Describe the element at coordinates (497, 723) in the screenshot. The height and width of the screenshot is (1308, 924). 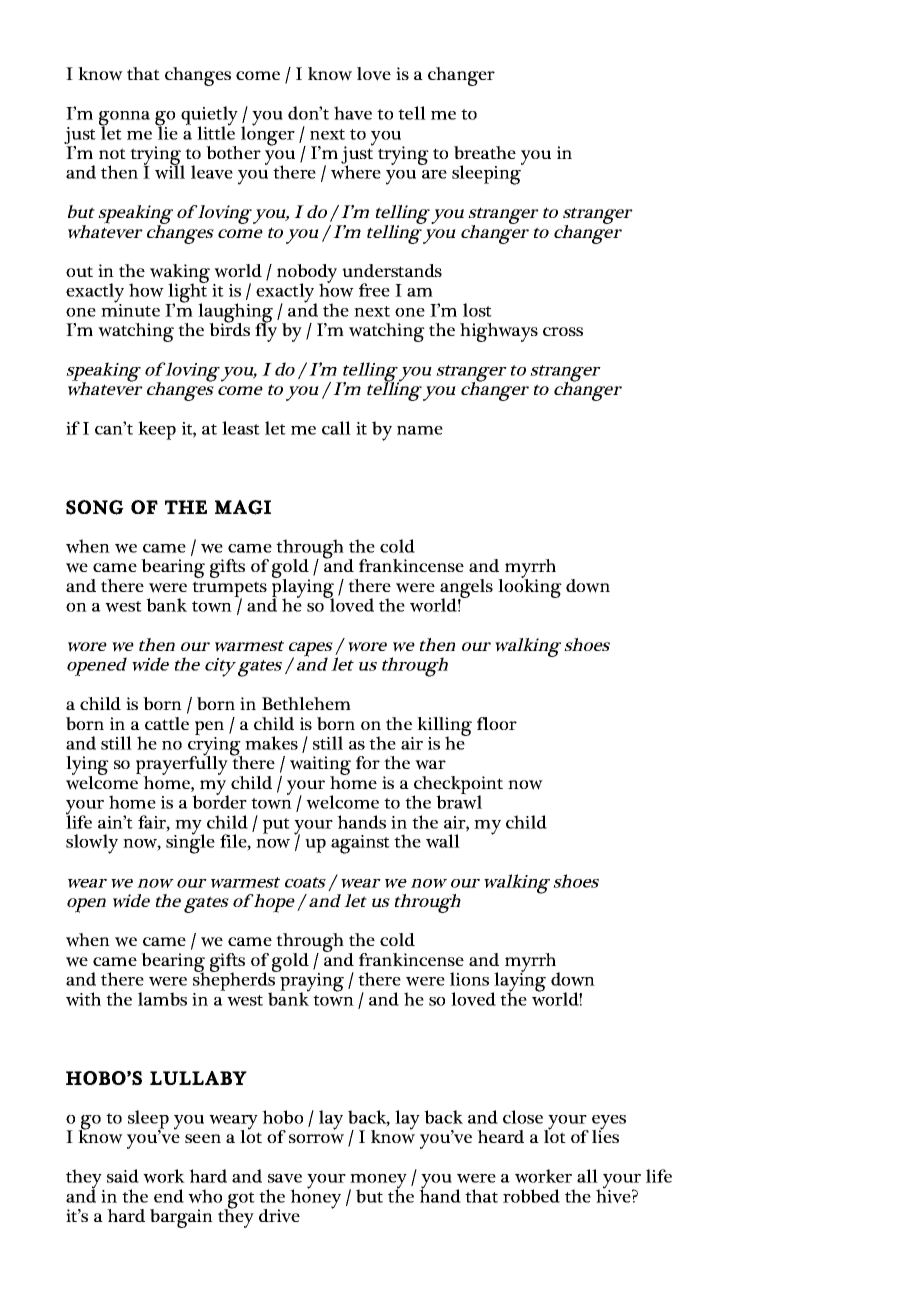
I see `floor` at that location.
